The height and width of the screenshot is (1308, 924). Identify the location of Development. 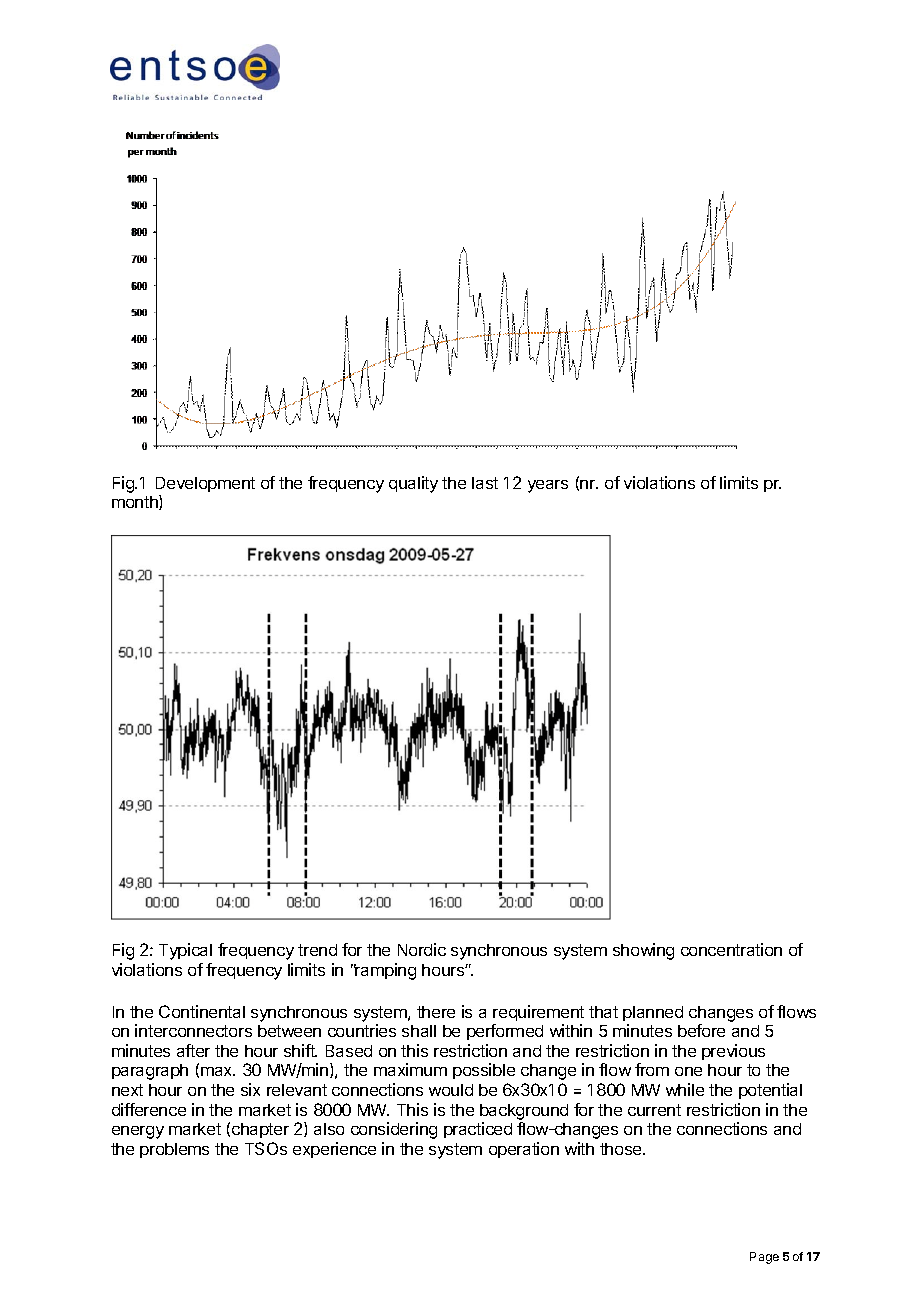
(205, 484).
